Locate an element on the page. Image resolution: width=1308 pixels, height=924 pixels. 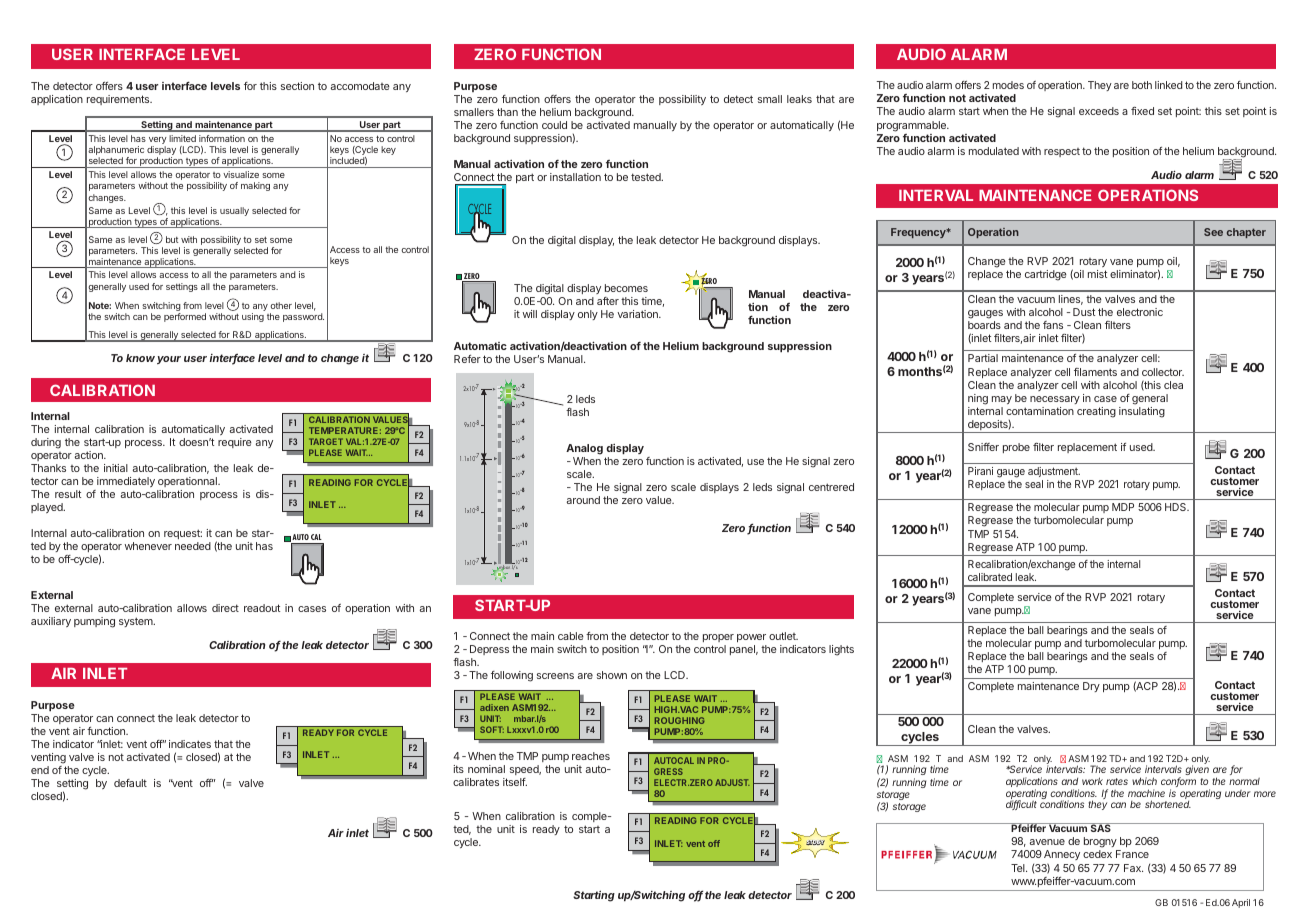
calibrated is located at coordinates (990, 577).
